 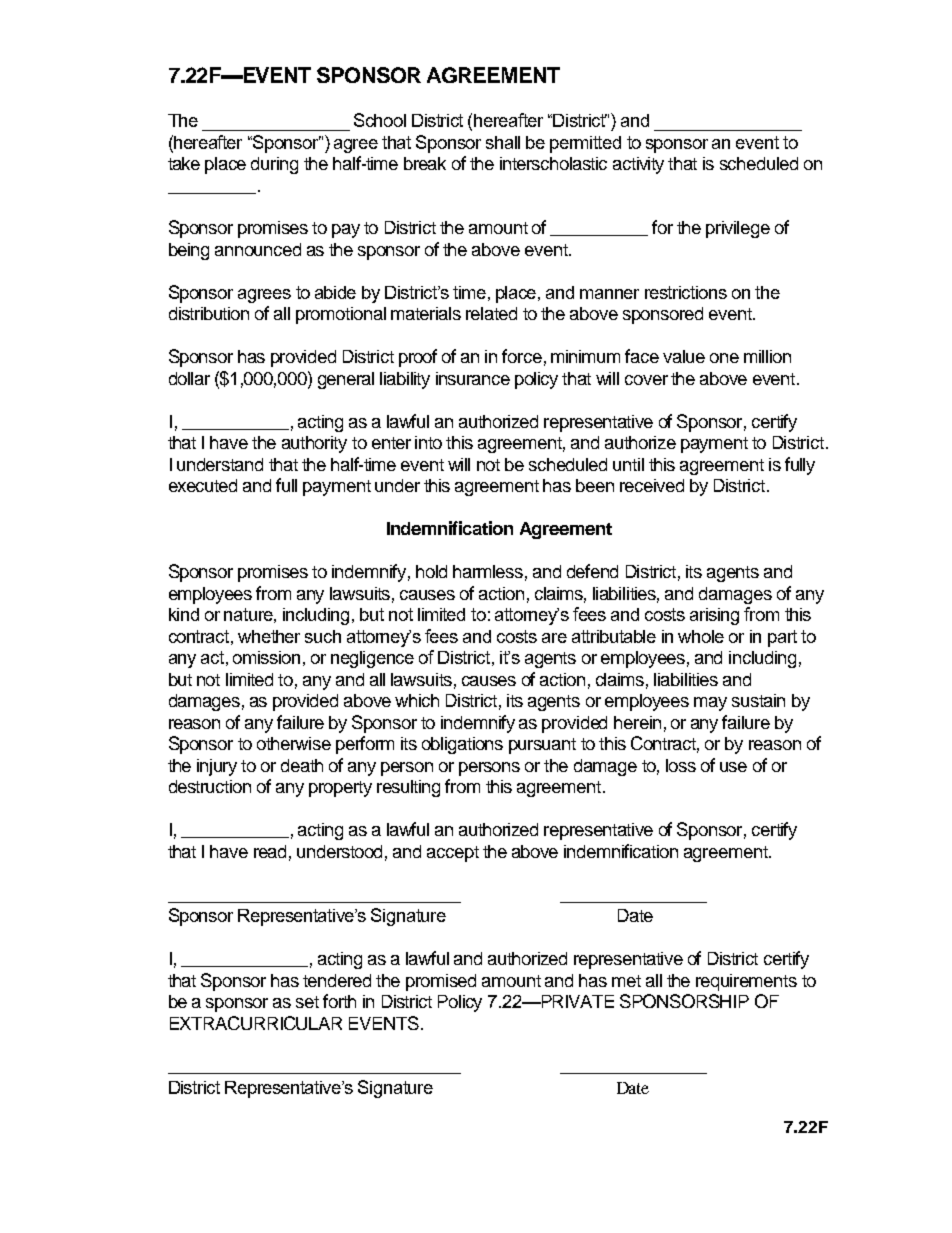 What do you see at coordinates (681, 765) in the screenshot?
I see `loss` at bounding box center [681, 765].
